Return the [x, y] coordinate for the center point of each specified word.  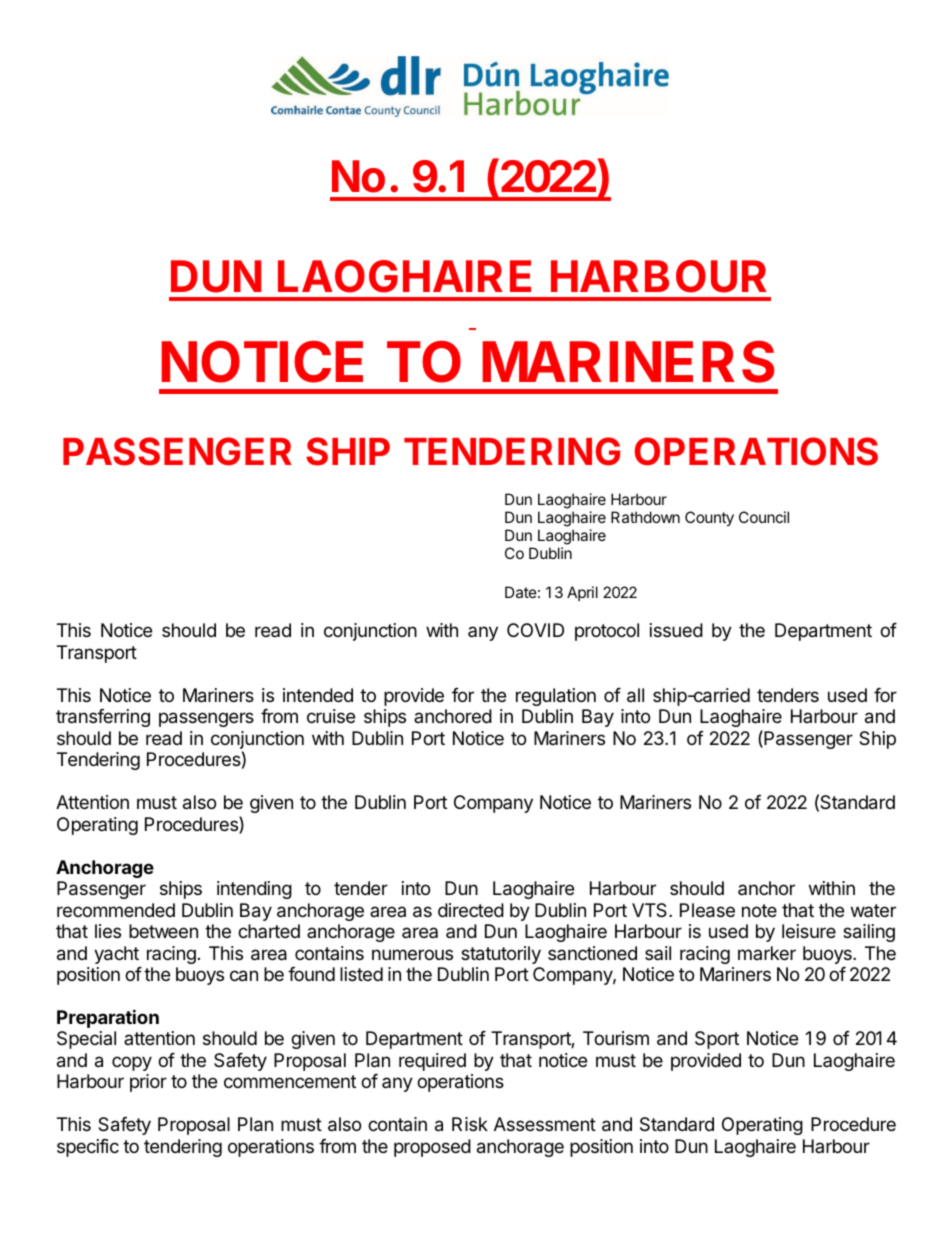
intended [318, 695]
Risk [470, 1124]
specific [88, 1148]
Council [764, 517]
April [582, 593]
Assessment [545, 1124]
